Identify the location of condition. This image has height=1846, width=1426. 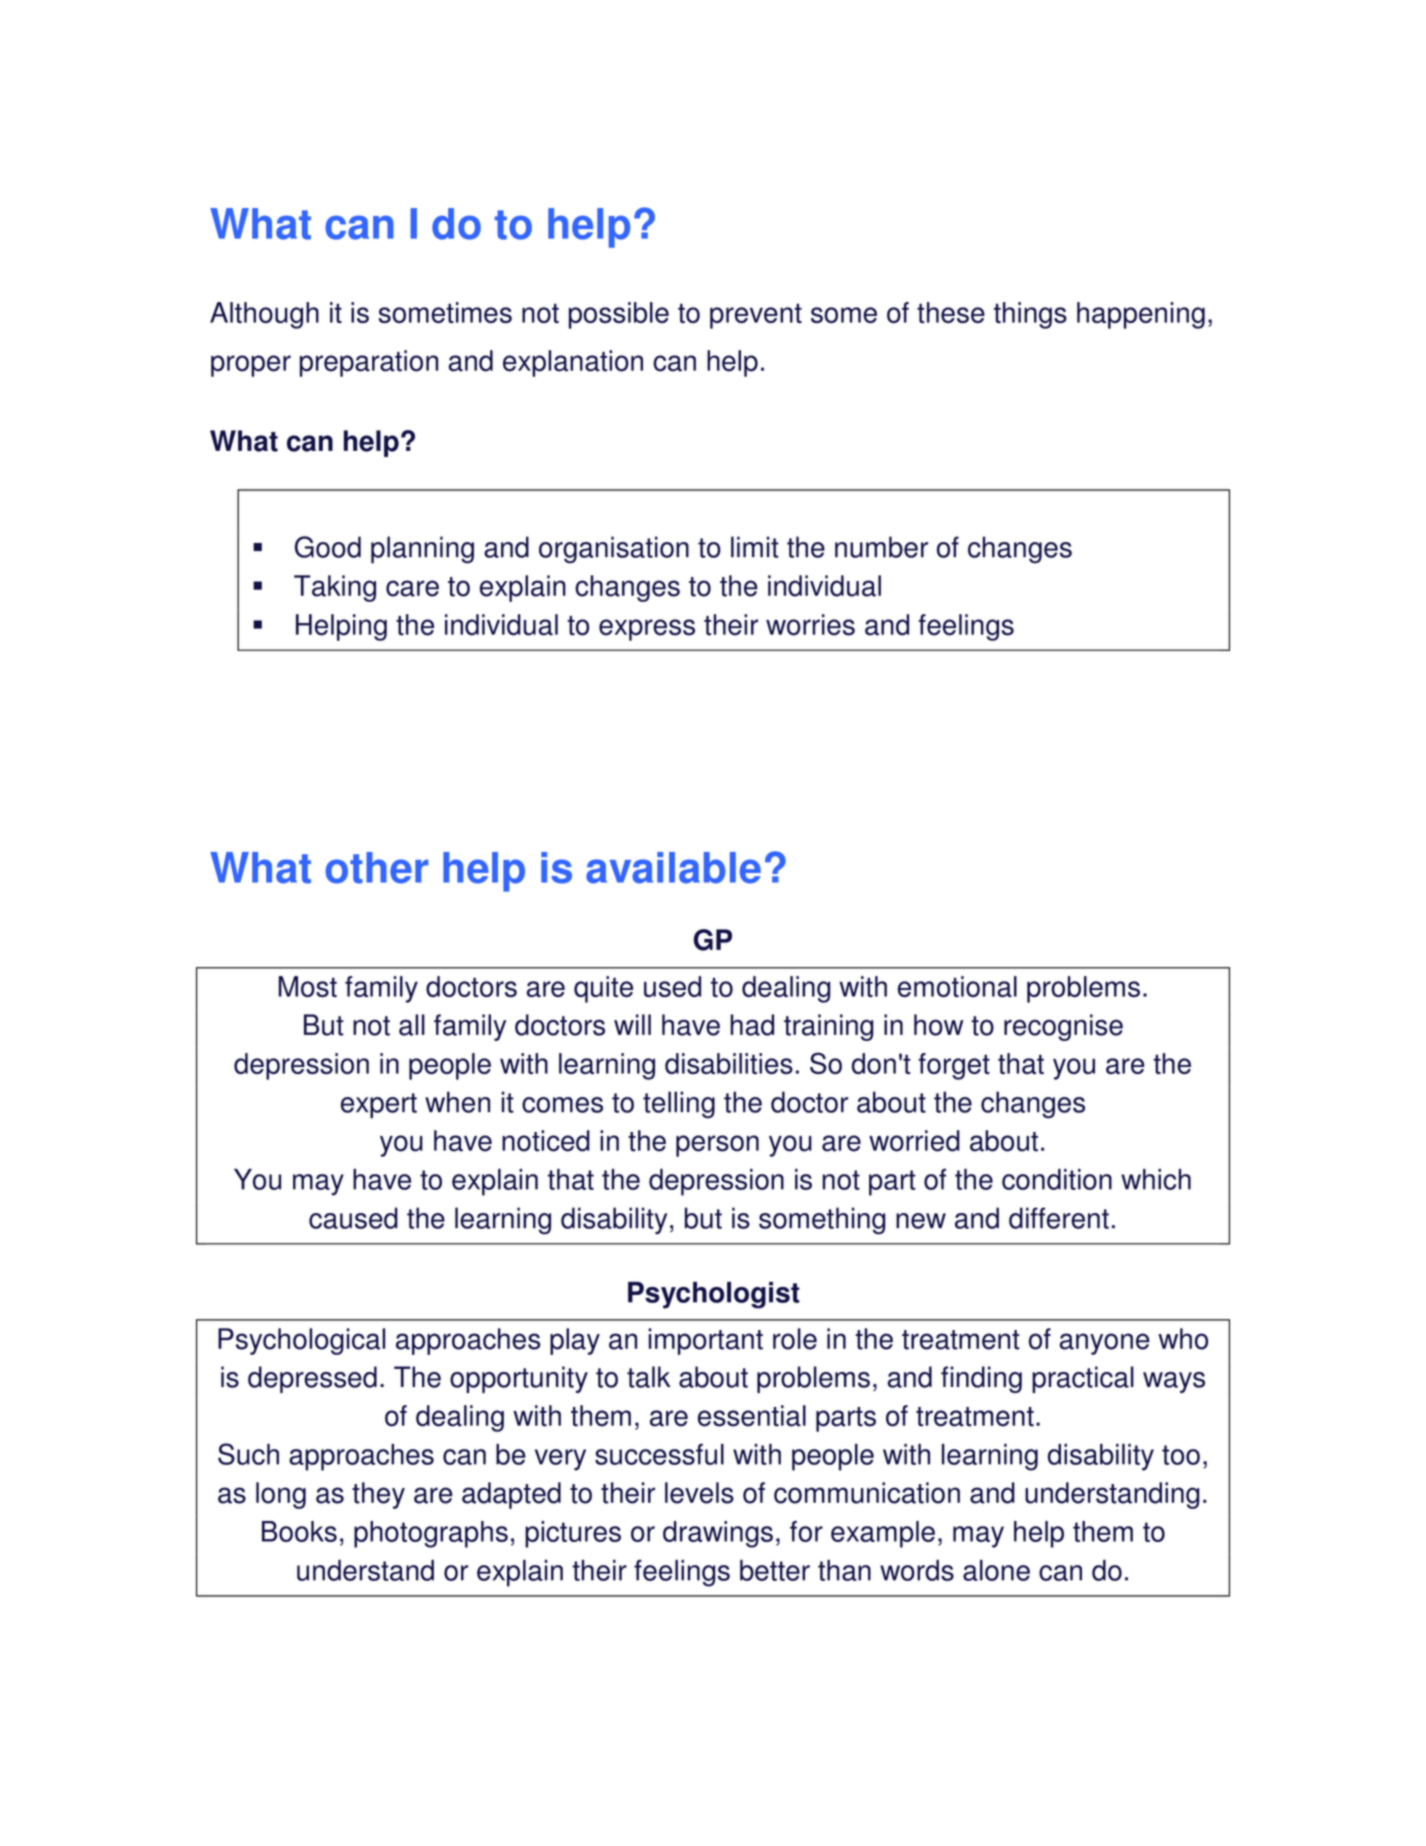
(1057, 1179).
